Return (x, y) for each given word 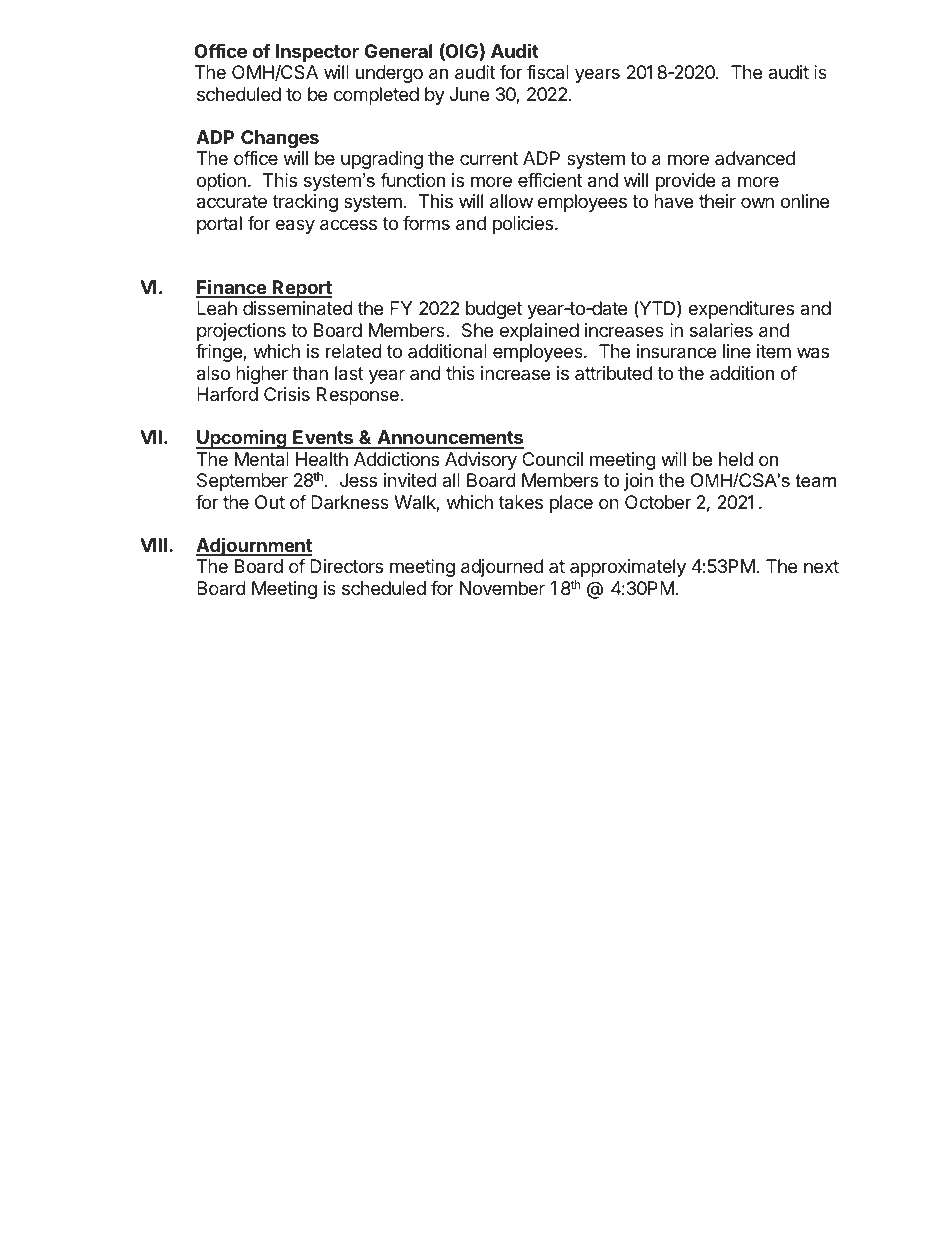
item (774, 351)
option (221, 182)
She (477, 330)
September (242, 482)
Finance (232, 288)
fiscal (548, 72)
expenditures (741, 310)
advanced (755, 158)
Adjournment (254, 546)
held (736, 459)
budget (494, 310)
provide (685, 182)
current (489, 158)
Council (552, 459)
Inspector (317, 53)
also (213, 373)
